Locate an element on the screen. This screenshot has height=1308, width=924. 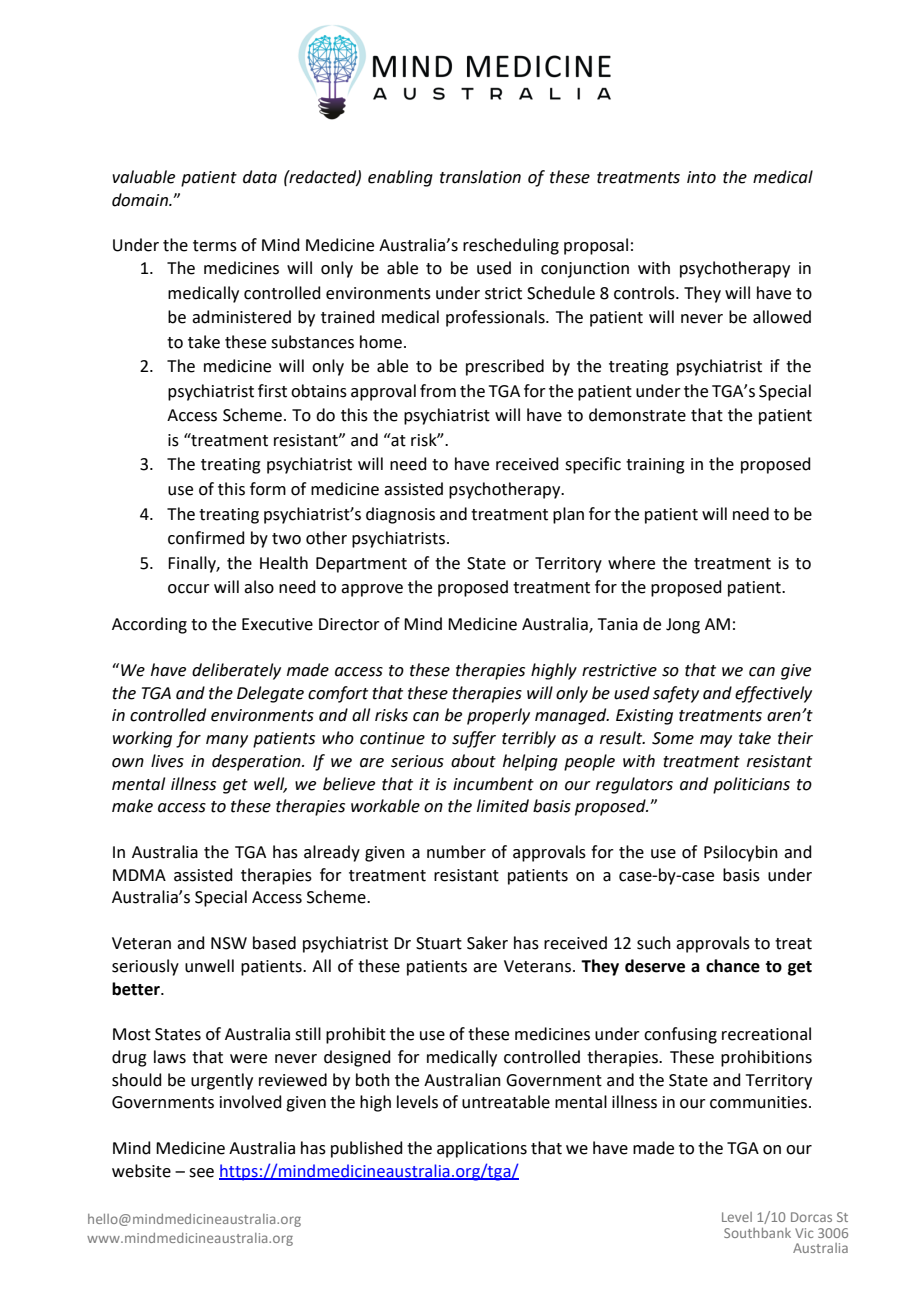
properly is located at coordinates (498, 716).
